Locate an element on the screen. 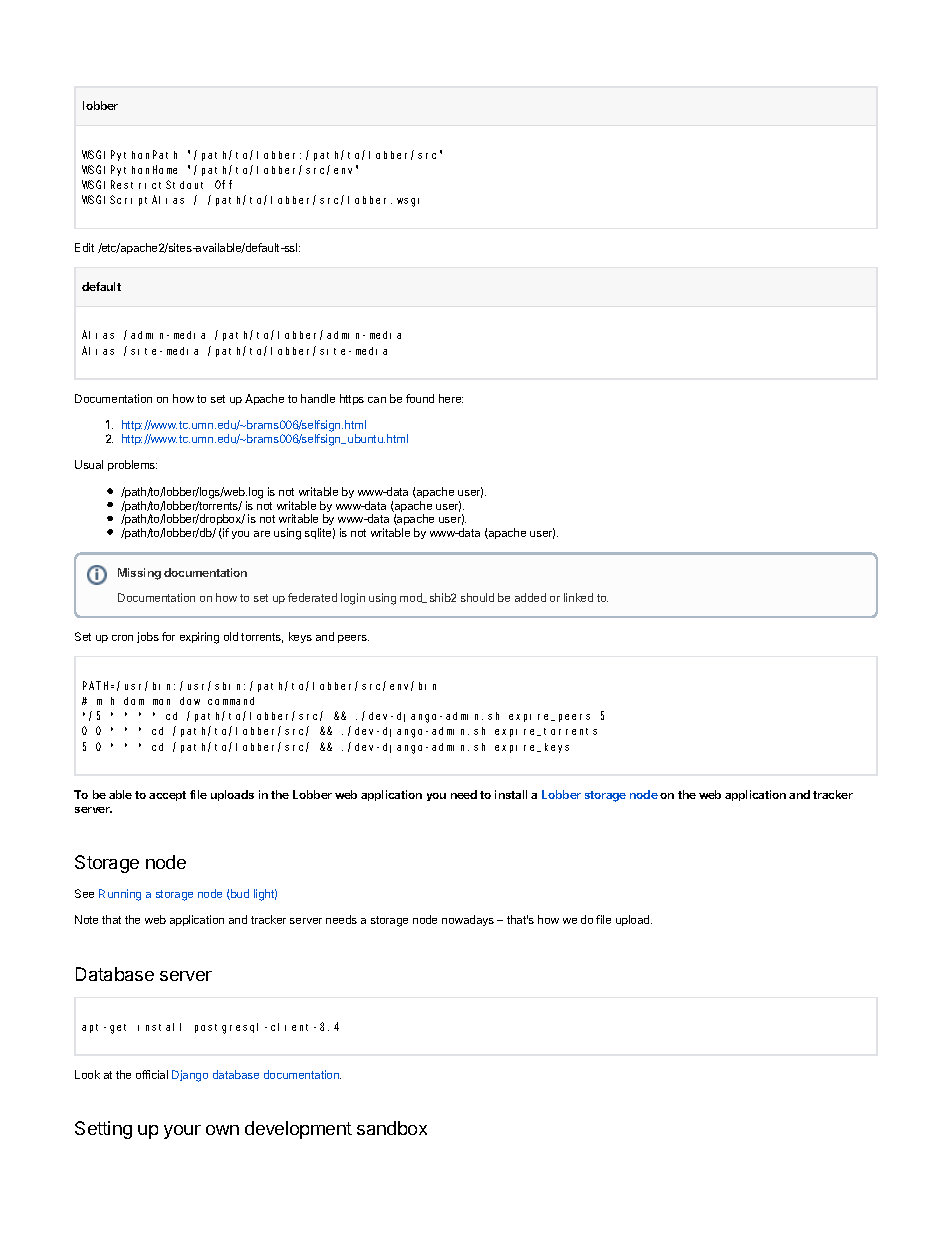 The height and width of the screenshot is (1233, 952). here is located at coordinates (451, 398).
